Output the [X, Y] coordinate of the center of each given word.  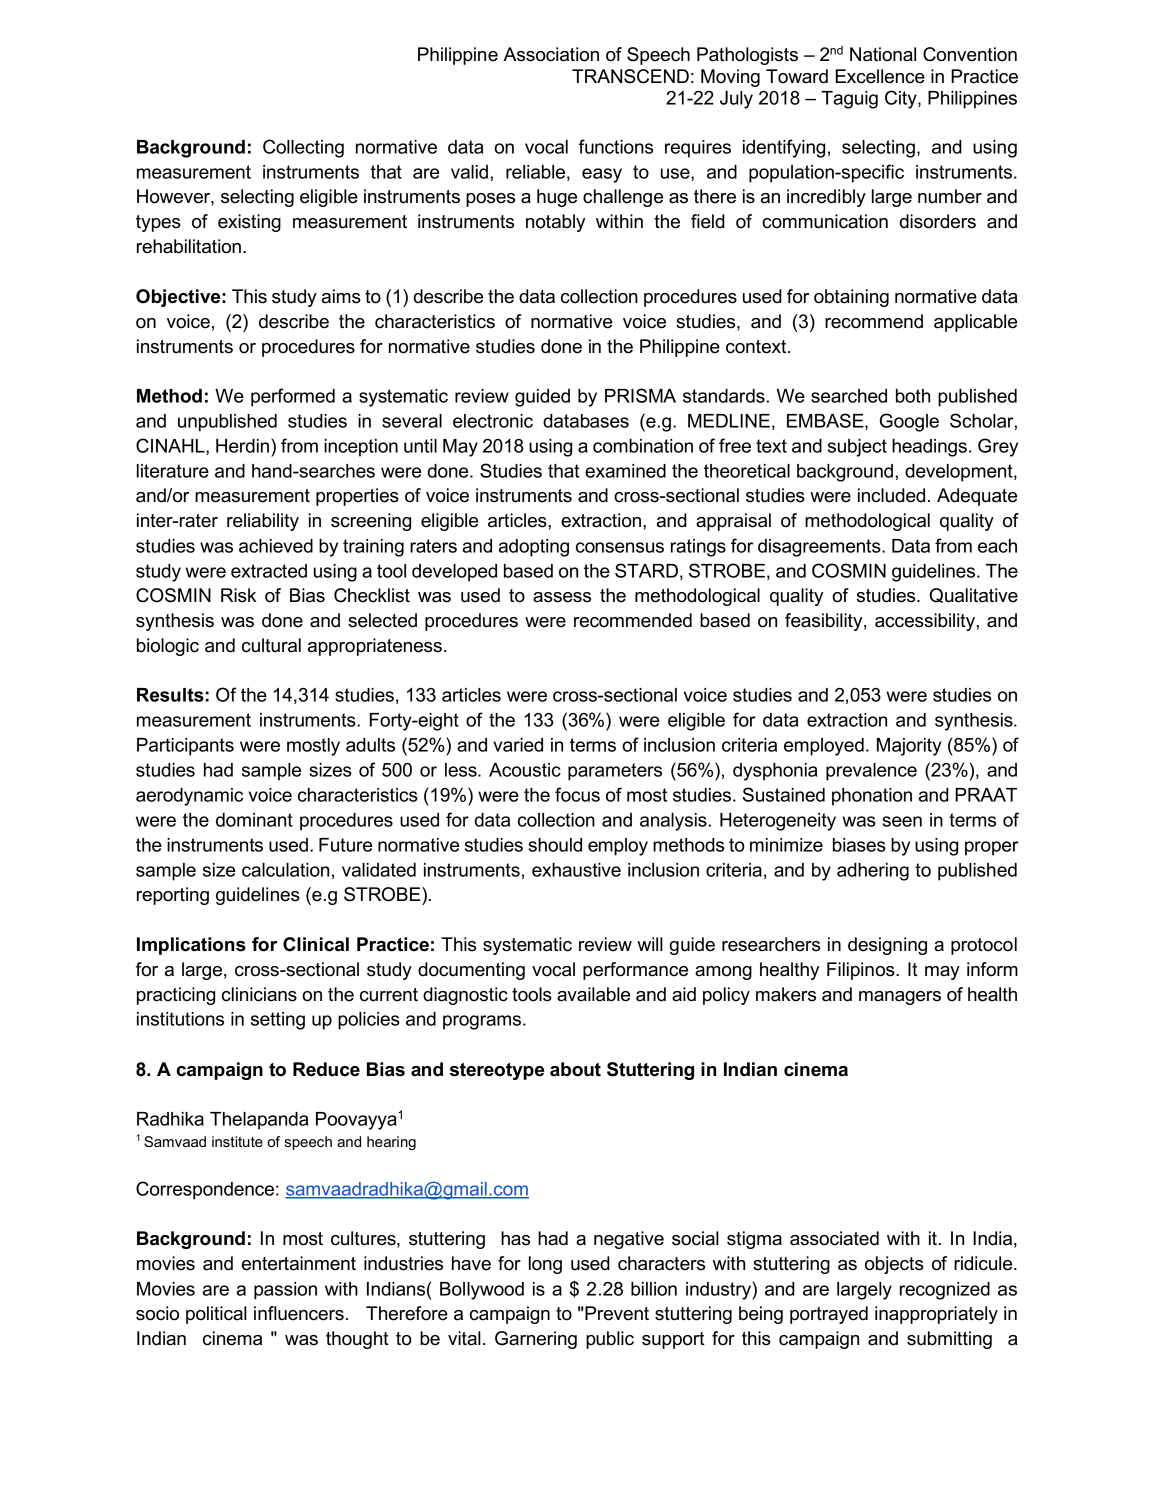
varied [518, 745]
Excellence [880, 76]
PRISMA [640, 395]
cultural [271, 645]
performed [293, 397]
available [593, 994]
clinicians [259, 994]
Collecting [303, 148]
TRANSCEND [630, 76]
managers [900, 998]
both [913, 396]
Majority [909, 747]
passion [285, 1291]
